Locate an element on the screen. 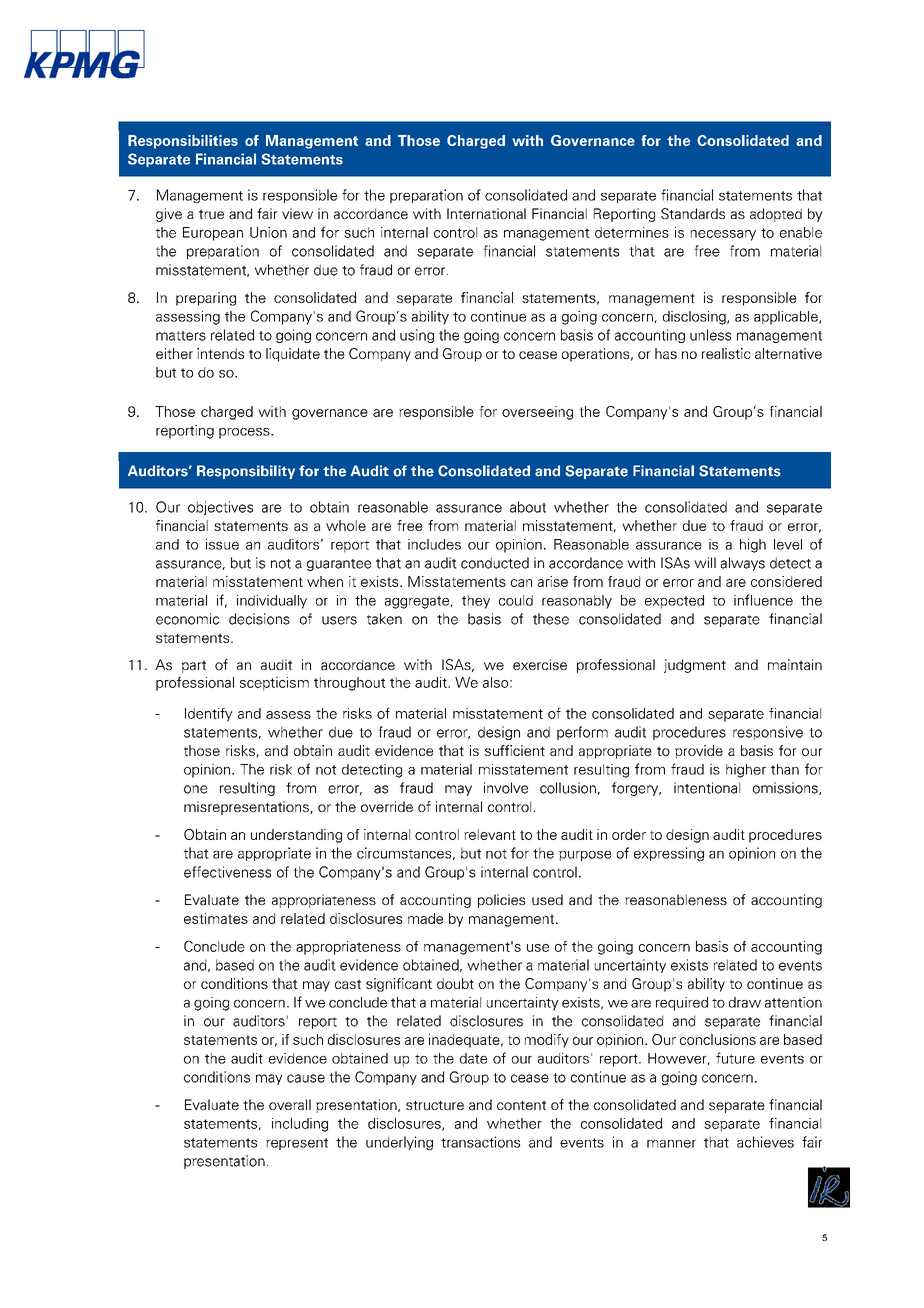 The height and width of the screenshot is (1308, 924). decisions is located at coordinates (259, 619).
